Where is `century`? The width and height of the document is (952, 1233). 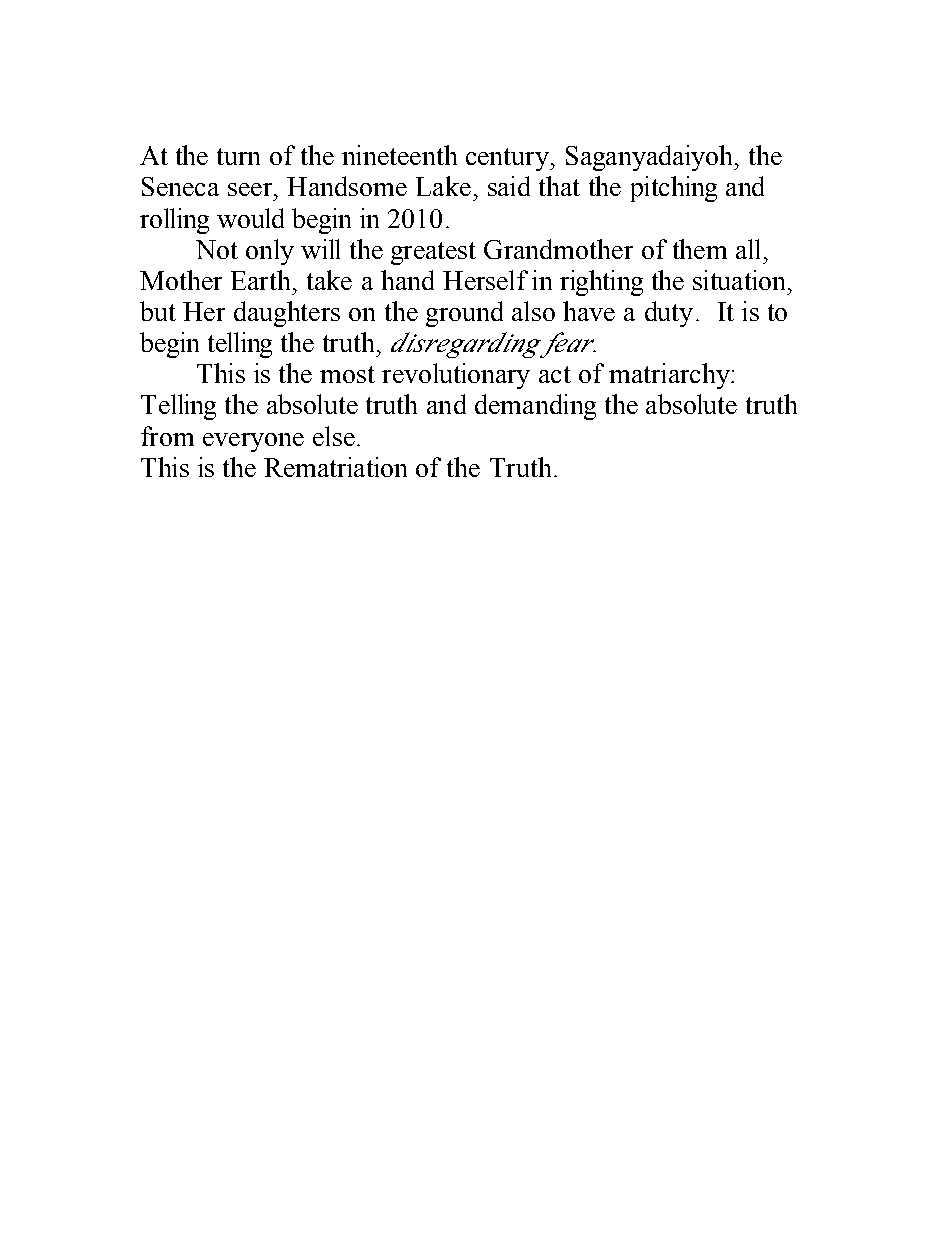
century is located at coordinates (508, 159).
